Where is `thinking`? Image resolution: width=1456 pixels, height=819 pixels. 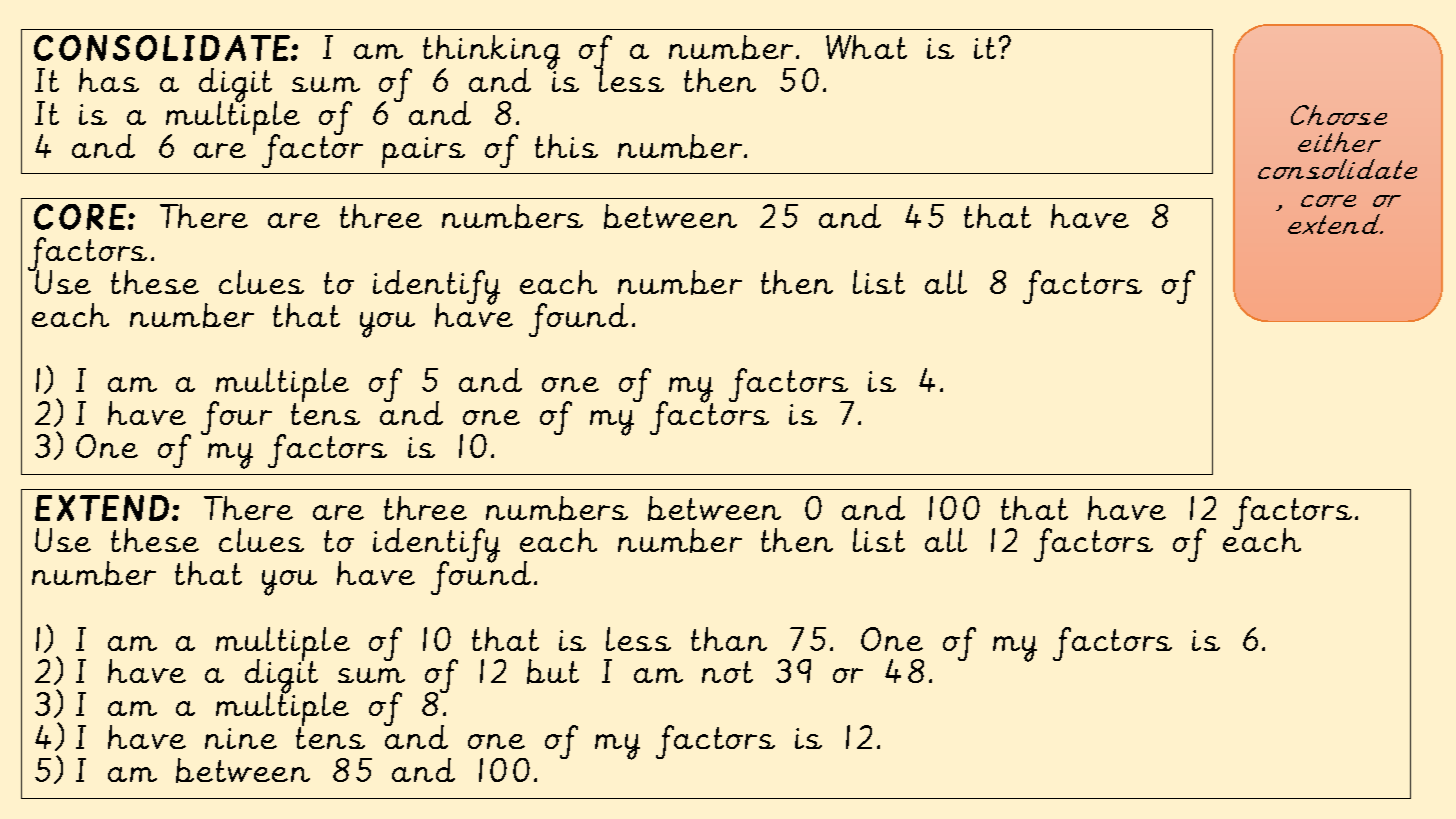
thinking is located at coordinates (491, 54).
